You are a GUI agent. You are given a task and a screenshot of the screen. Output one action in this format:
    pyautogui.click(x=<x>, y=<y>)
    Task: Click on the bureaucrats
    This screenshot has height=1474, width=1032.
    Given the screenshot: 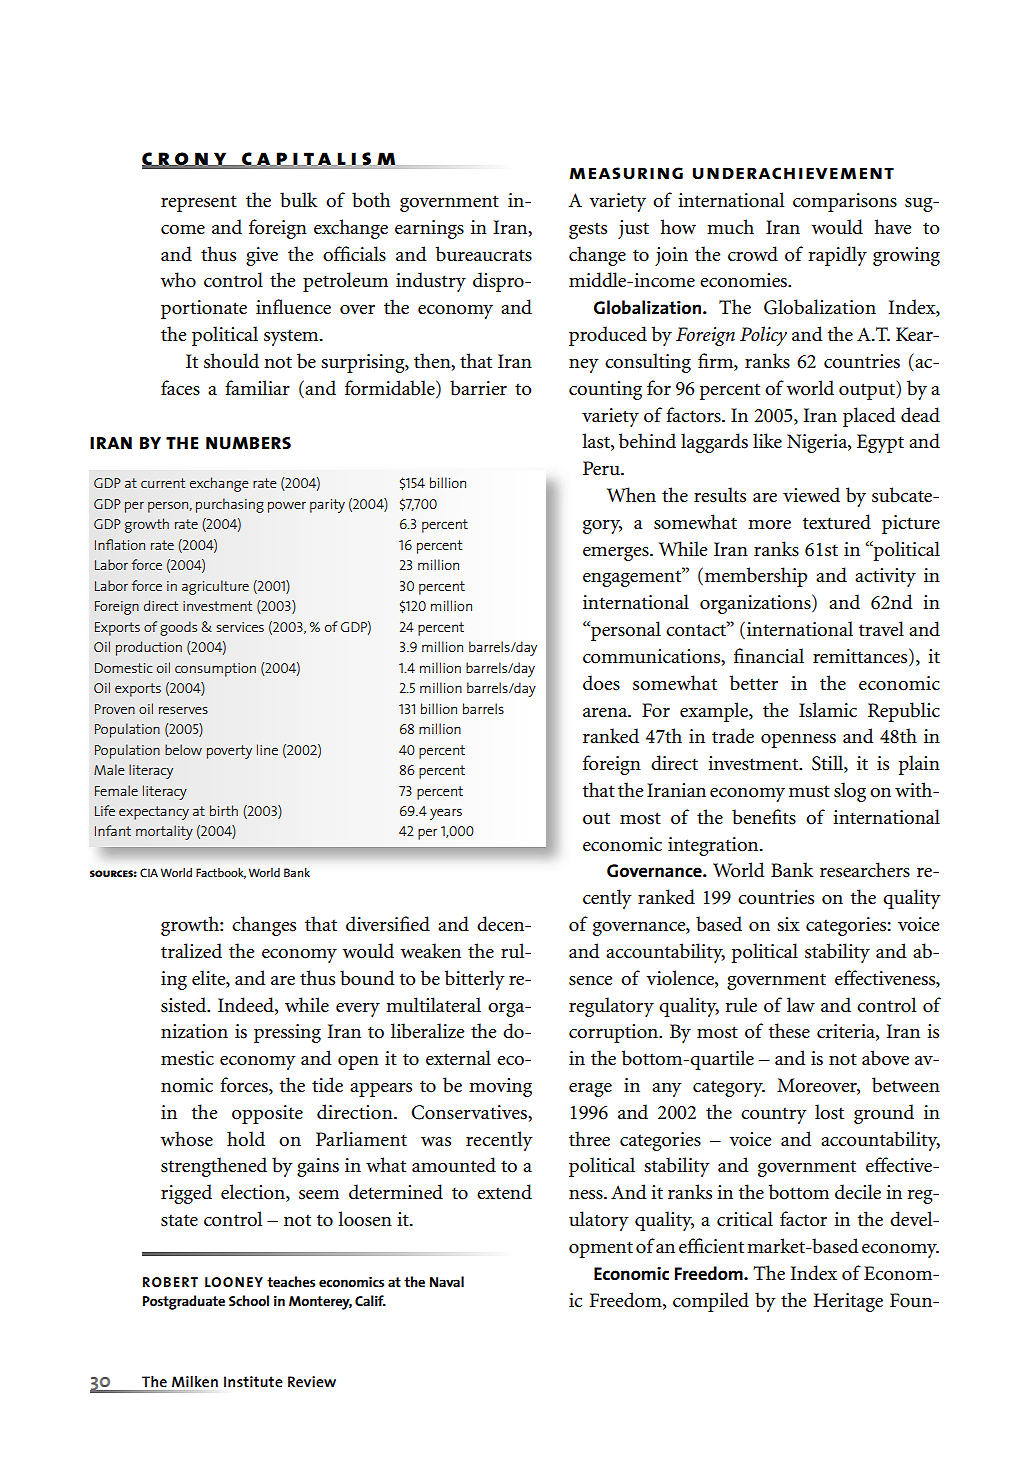 What is the action you would take?
    pyautogui.click(x=484, y=254)
